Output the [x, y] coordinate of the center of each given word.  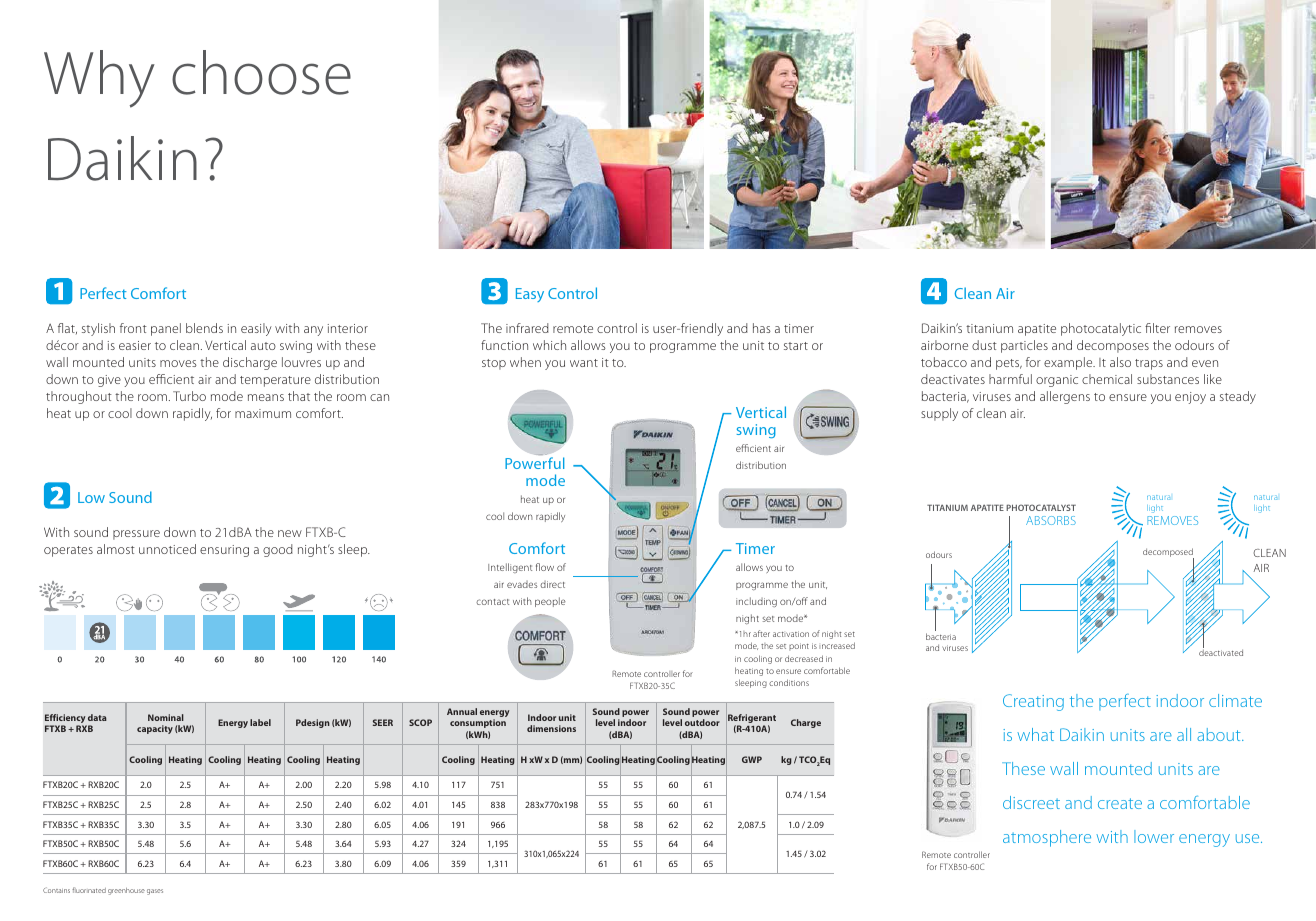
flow [545, 567]
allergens [1065, 397]
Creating [1033, 702]
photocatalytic [1101, 329]
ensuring [224, 551]
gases [155, 892]
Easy [530, 295]
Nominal [166, 717]
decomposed [1168, 554]
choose [261, 72]
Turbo [189, 396]
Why [99, 79]
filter [1157, 328]
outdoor [702, 722]
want [584, 363]
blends [204, 328]
